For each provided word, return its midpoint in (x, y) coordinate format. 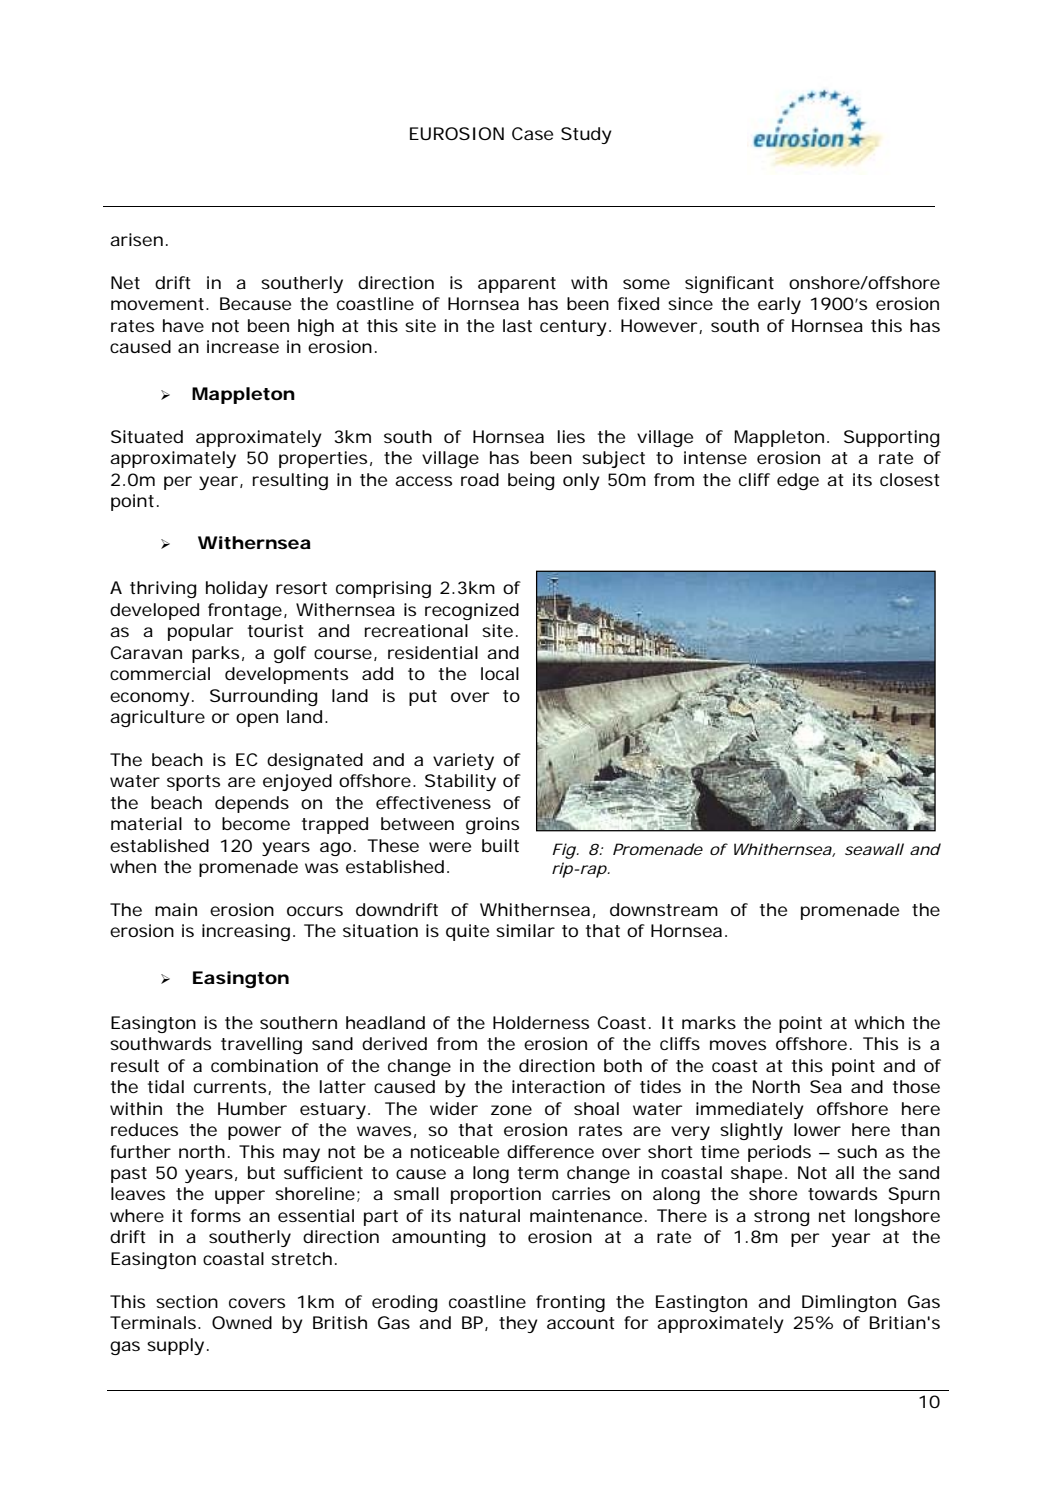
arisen (136, 239)
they (518, 1324)
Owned (242, 1322)
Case (532, 133)
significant (729, 284)
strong (782, 1218)
